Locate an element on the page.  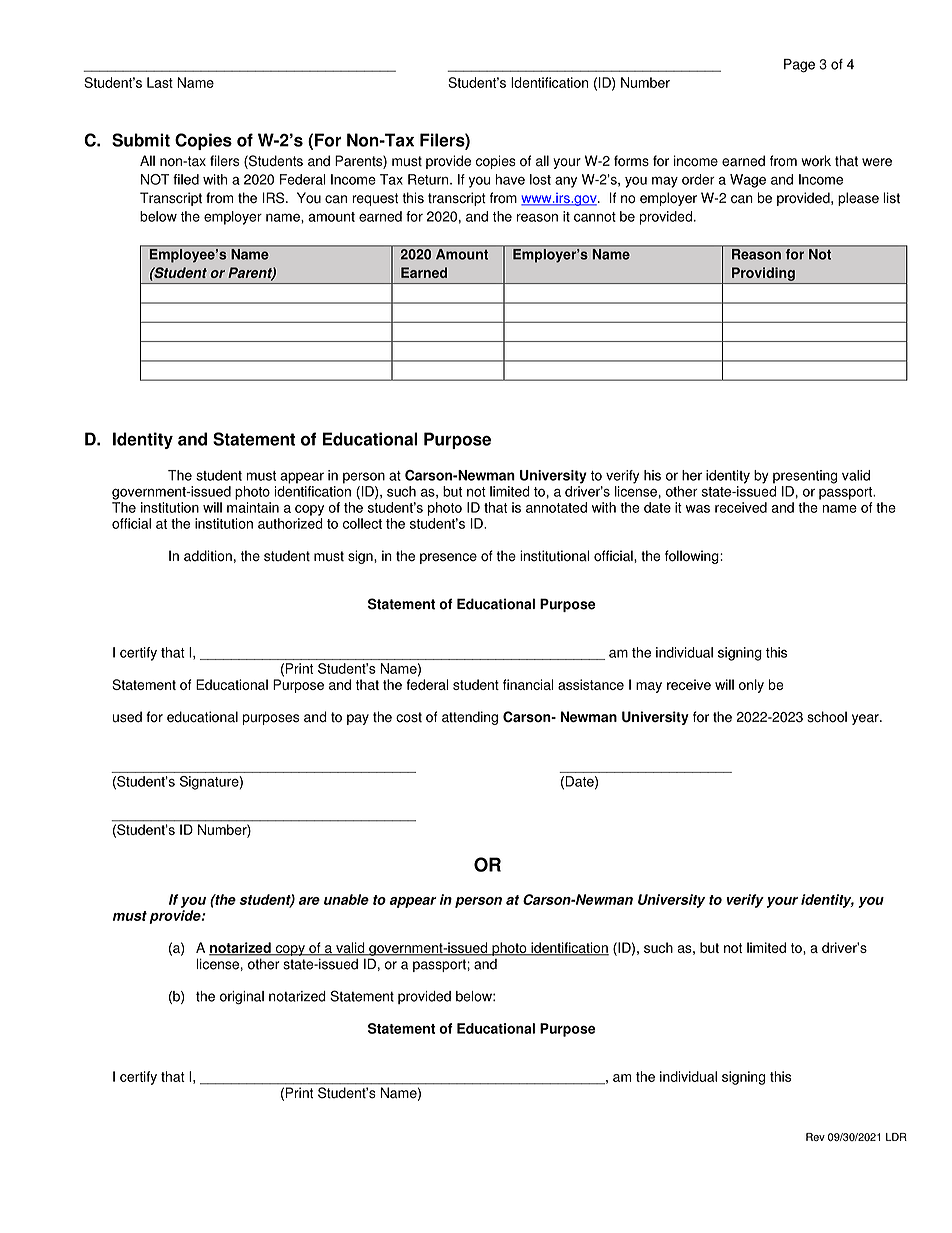
Rev is located at coordinates (815, 1137).
